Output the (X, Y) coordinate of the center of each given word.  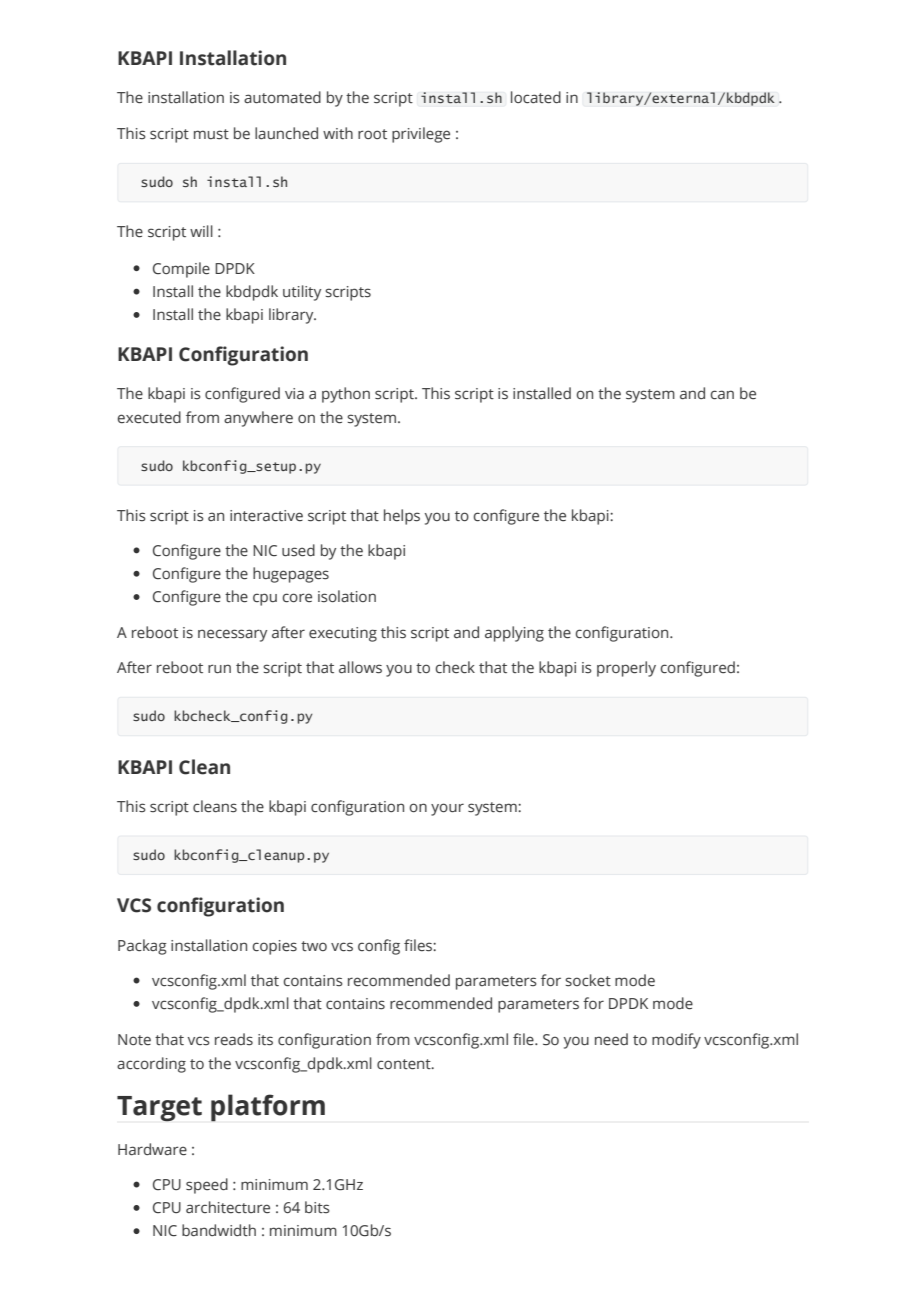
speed (207, 1186)
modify (676, 1041)
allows (360, 667)
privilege (421, 135)
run (219, 668)
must (211, 134)
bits (317, 1207)
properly (626, 669)
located (536, 97)
